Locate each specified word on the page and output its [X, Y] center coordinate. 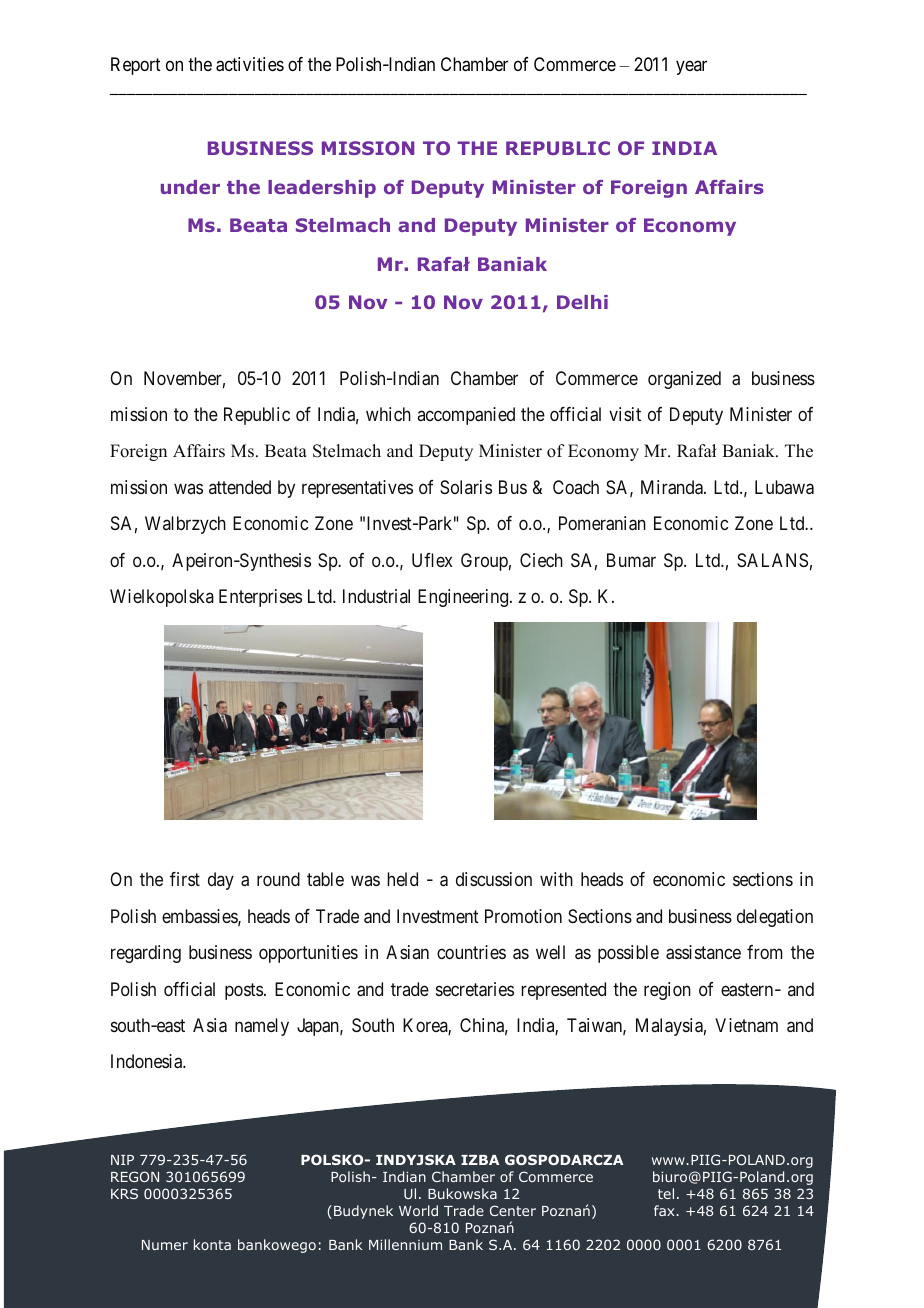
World [418, 1210]
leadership [322, 189]
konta [212, 1244]
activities [250, 64]
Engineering [464, 598]
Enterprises [260, 598]
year [691, 68]
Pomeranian [602, 523]
